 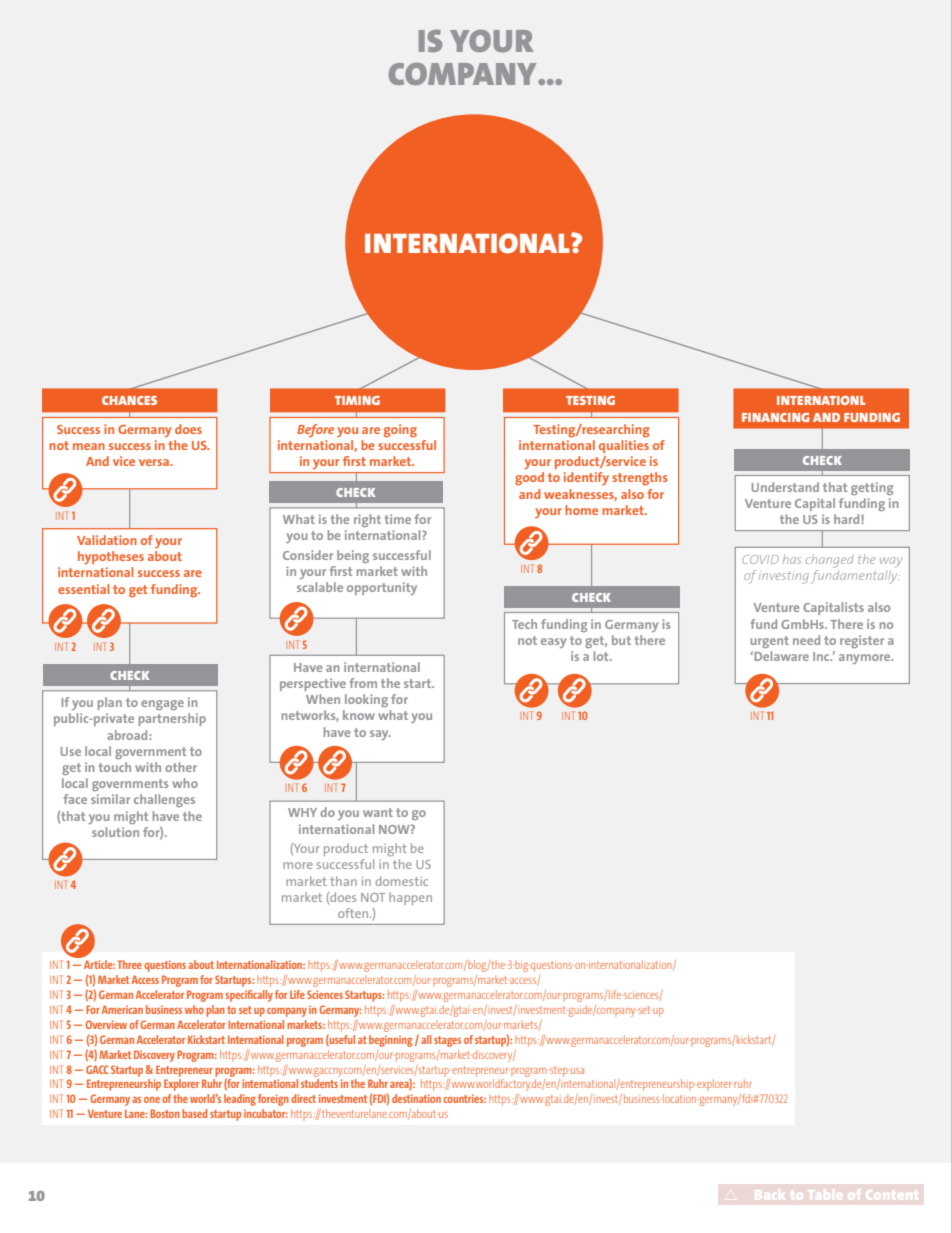 I want to click on say, so click(x=380, y=735).
